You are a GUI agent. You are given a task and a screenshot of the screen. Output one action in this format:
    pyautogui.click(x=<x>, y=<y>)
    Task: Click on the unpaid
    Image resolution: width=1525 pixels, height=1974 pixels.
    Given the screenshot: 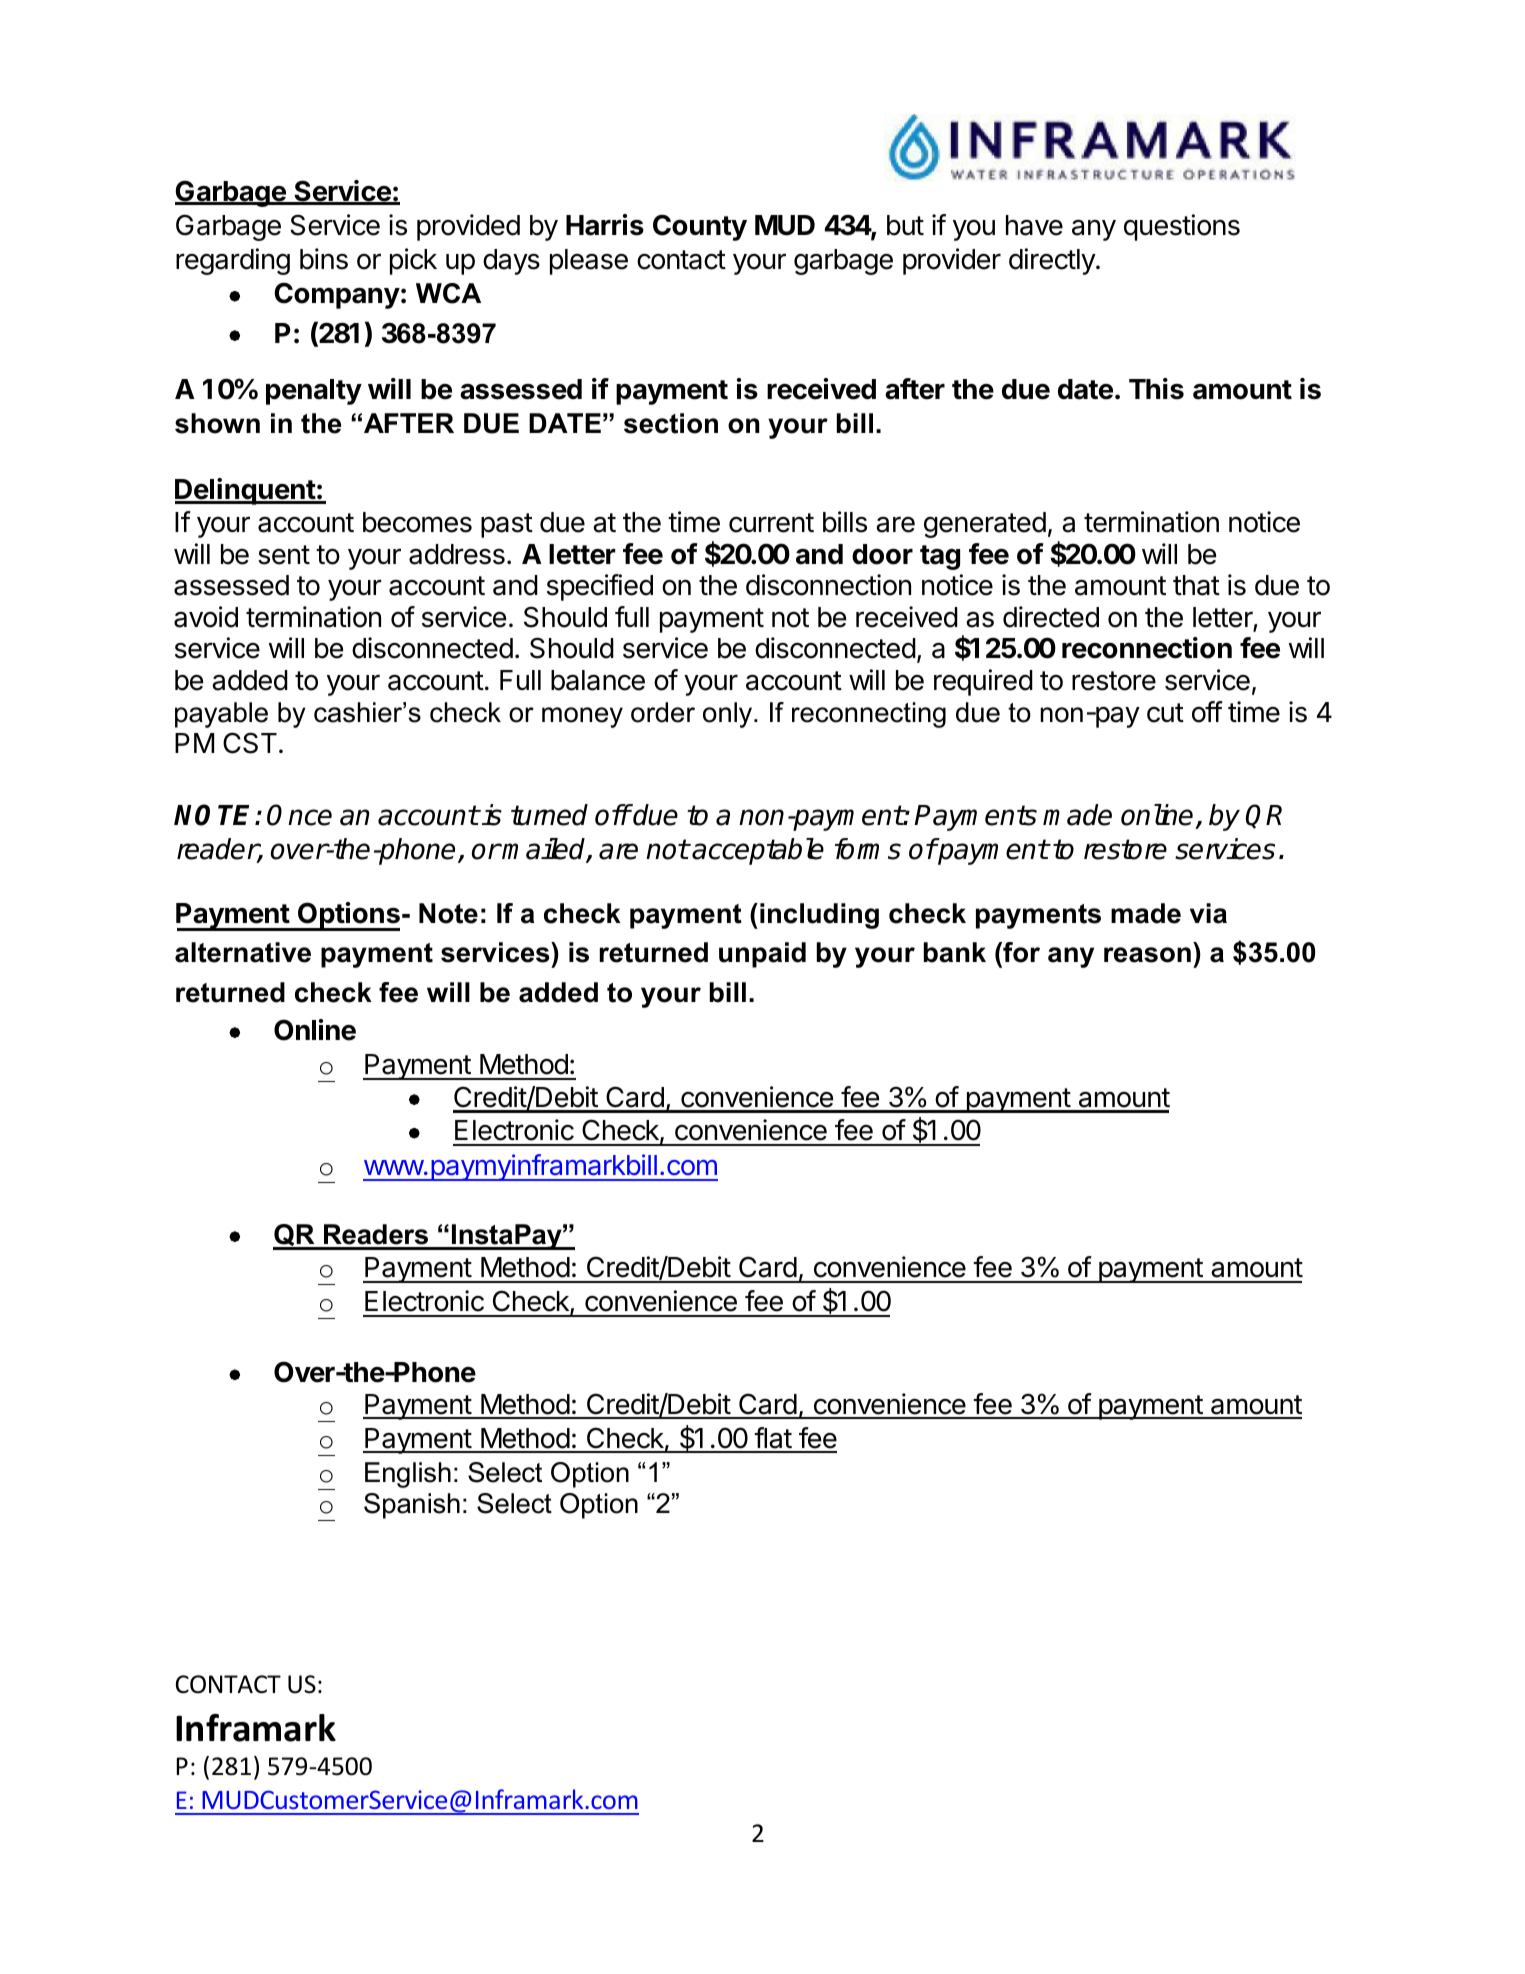 What is the action you would take?
    pyautogui.click(x=762, y=955)
